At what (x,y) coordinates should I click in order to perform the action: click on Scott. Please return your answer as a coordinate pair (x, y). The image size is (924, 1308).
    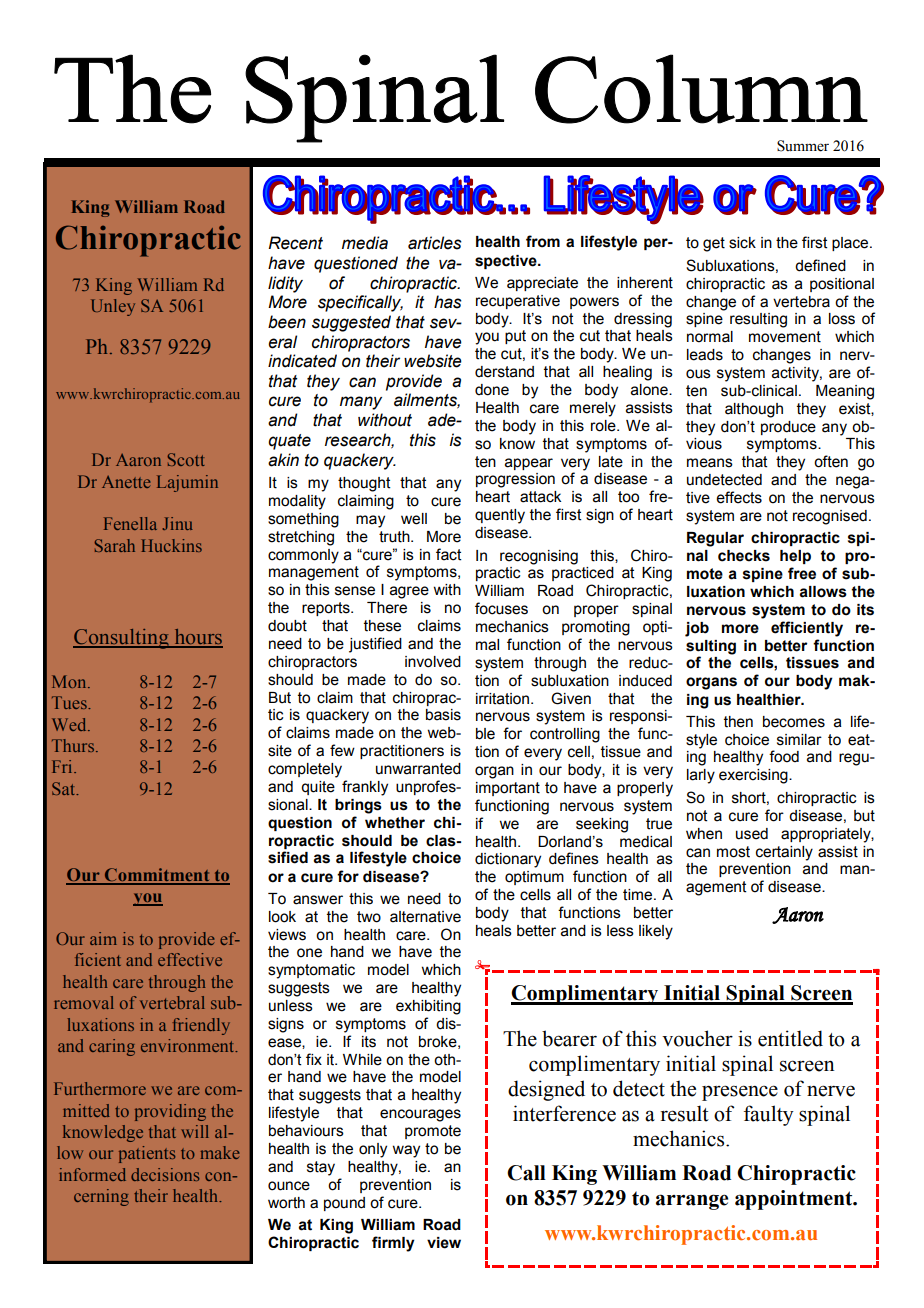
    Looking at the image, I should click on (186, 459).
